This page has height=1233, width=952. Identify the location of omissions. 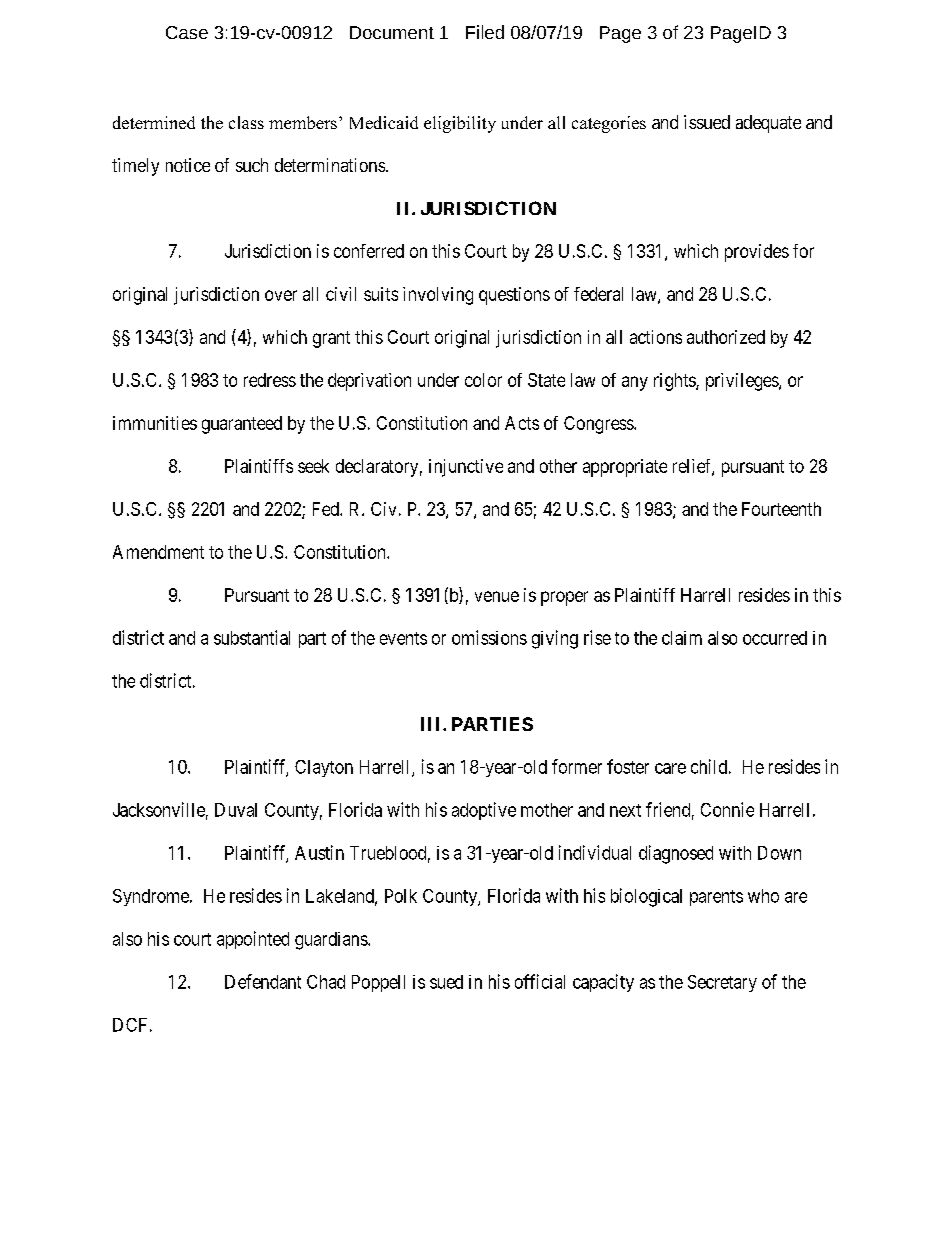
(489, 637).
